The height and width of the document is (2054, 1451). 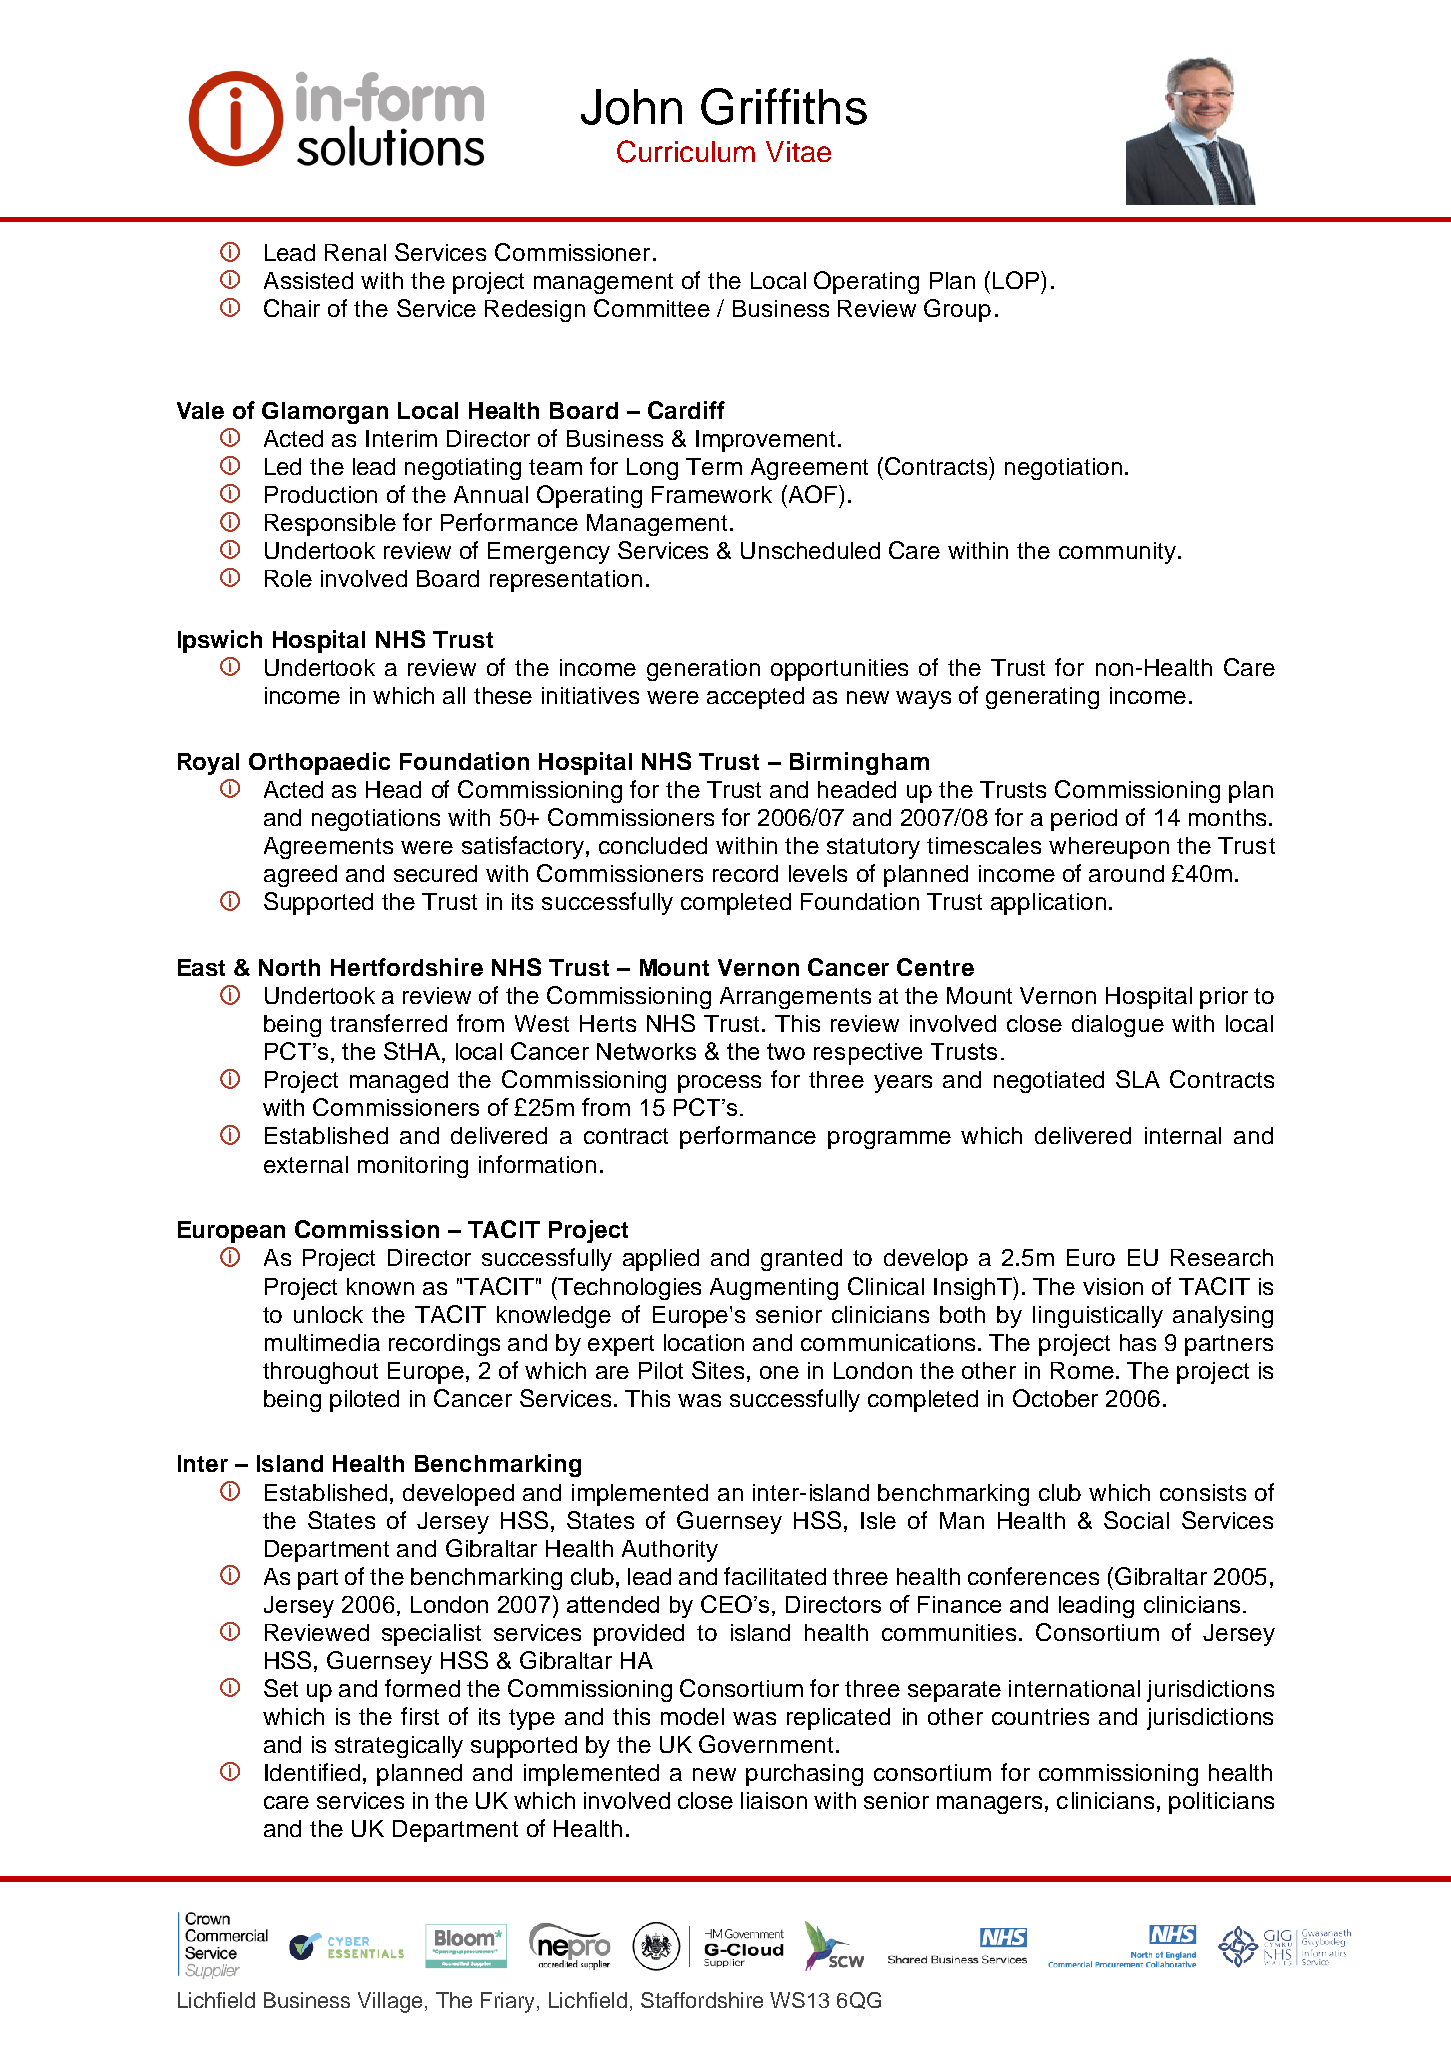 I want to click on Renal, so click(x=355, y=252).
